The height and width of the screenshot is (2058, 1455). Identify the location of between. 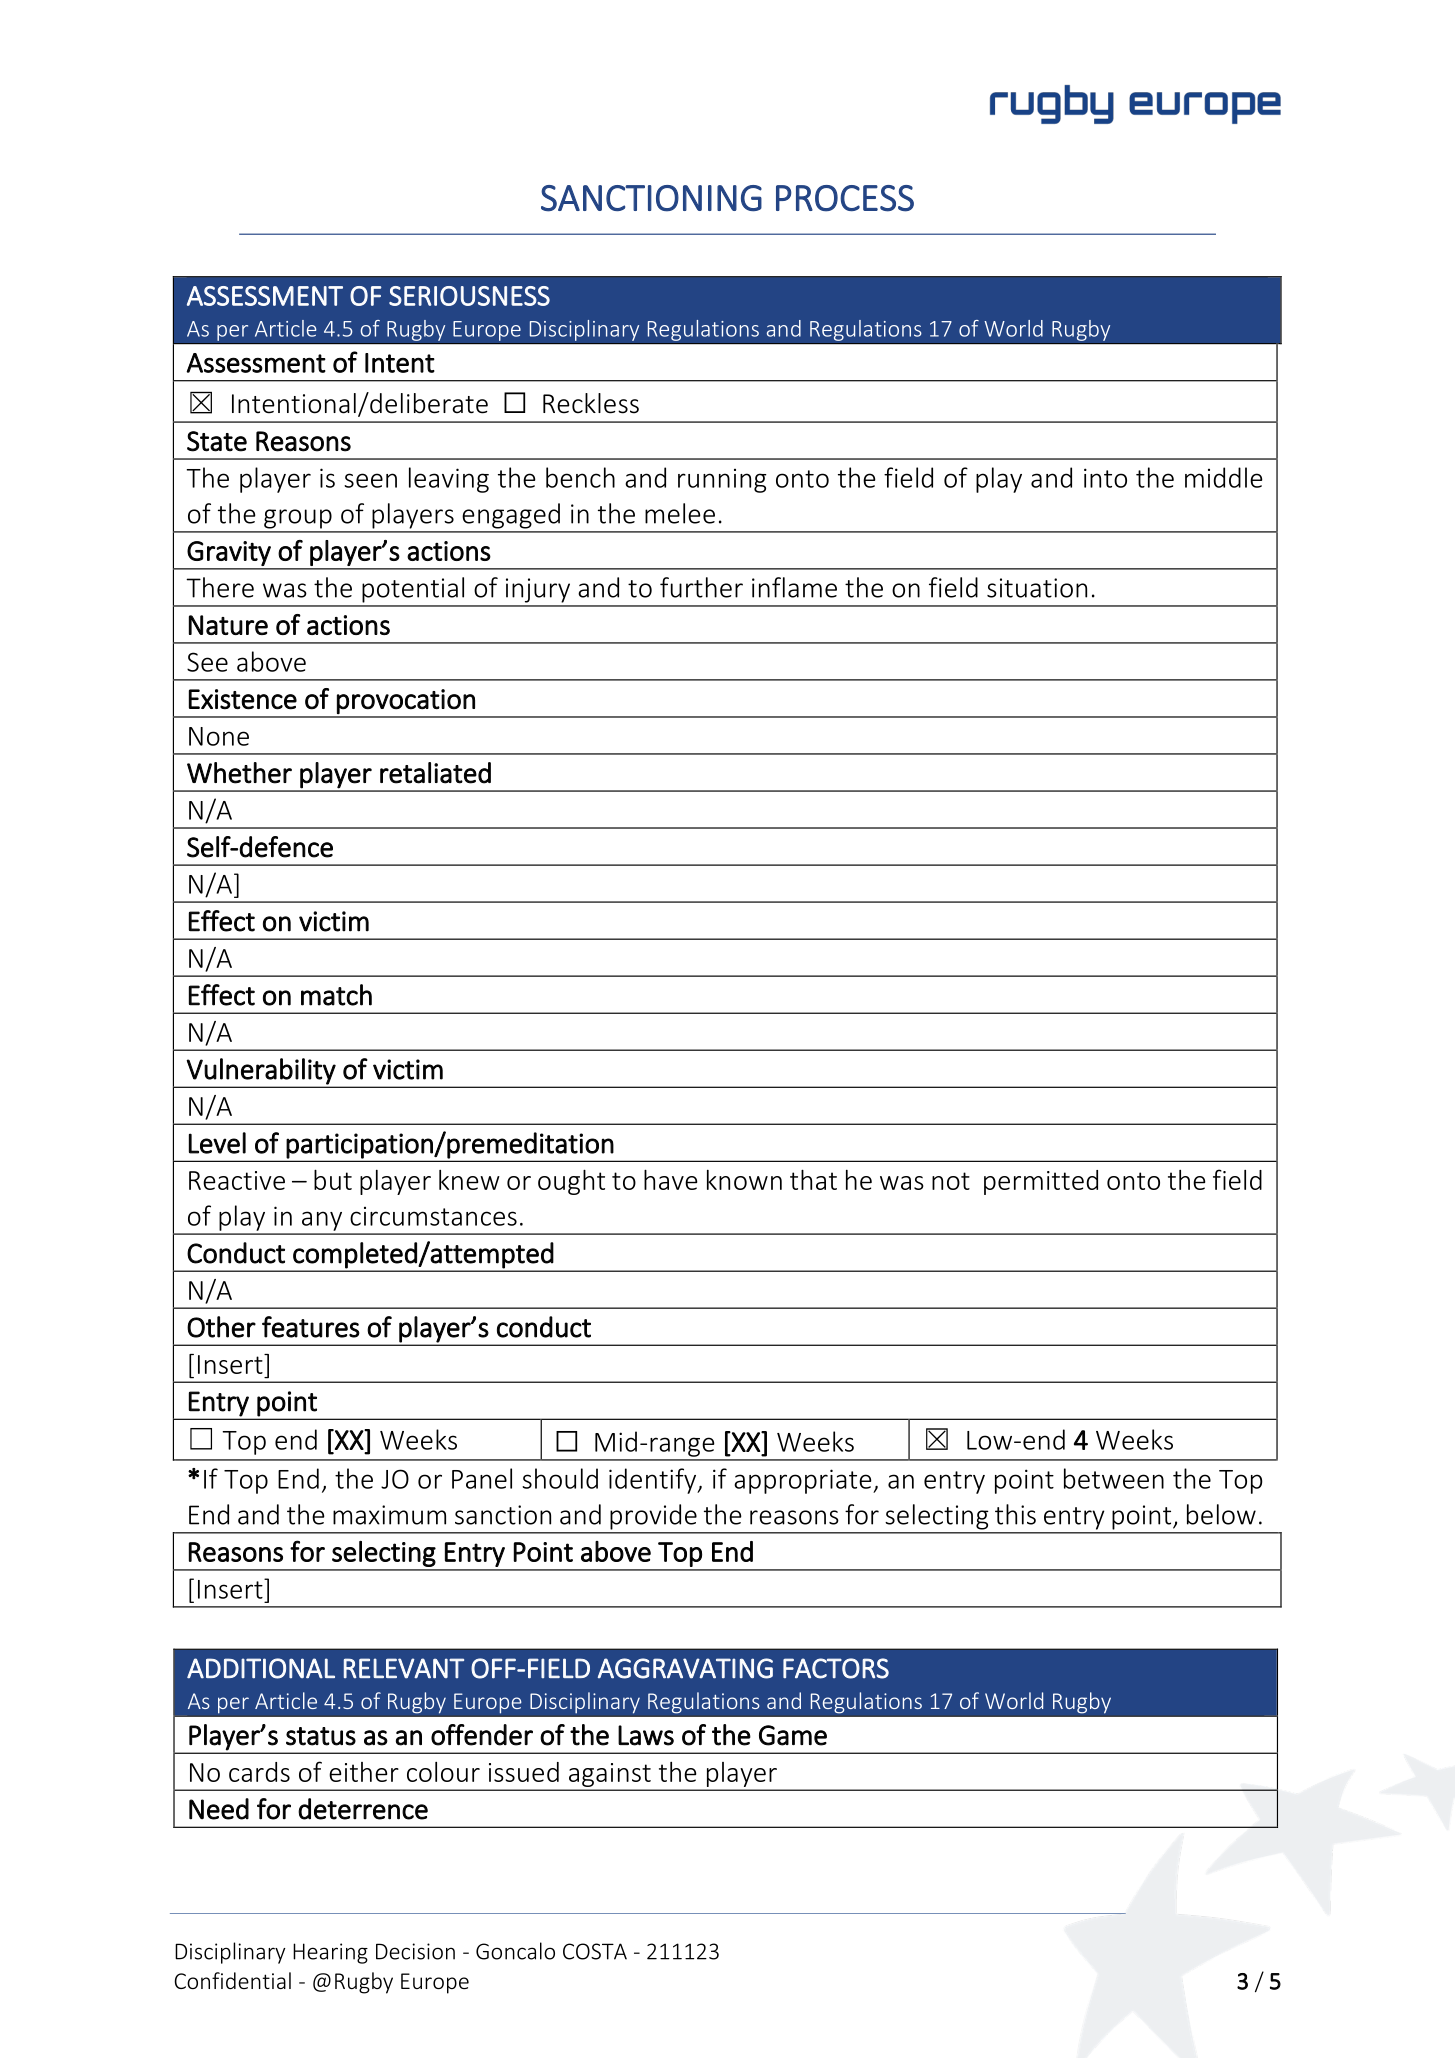
(1114, 1478).
